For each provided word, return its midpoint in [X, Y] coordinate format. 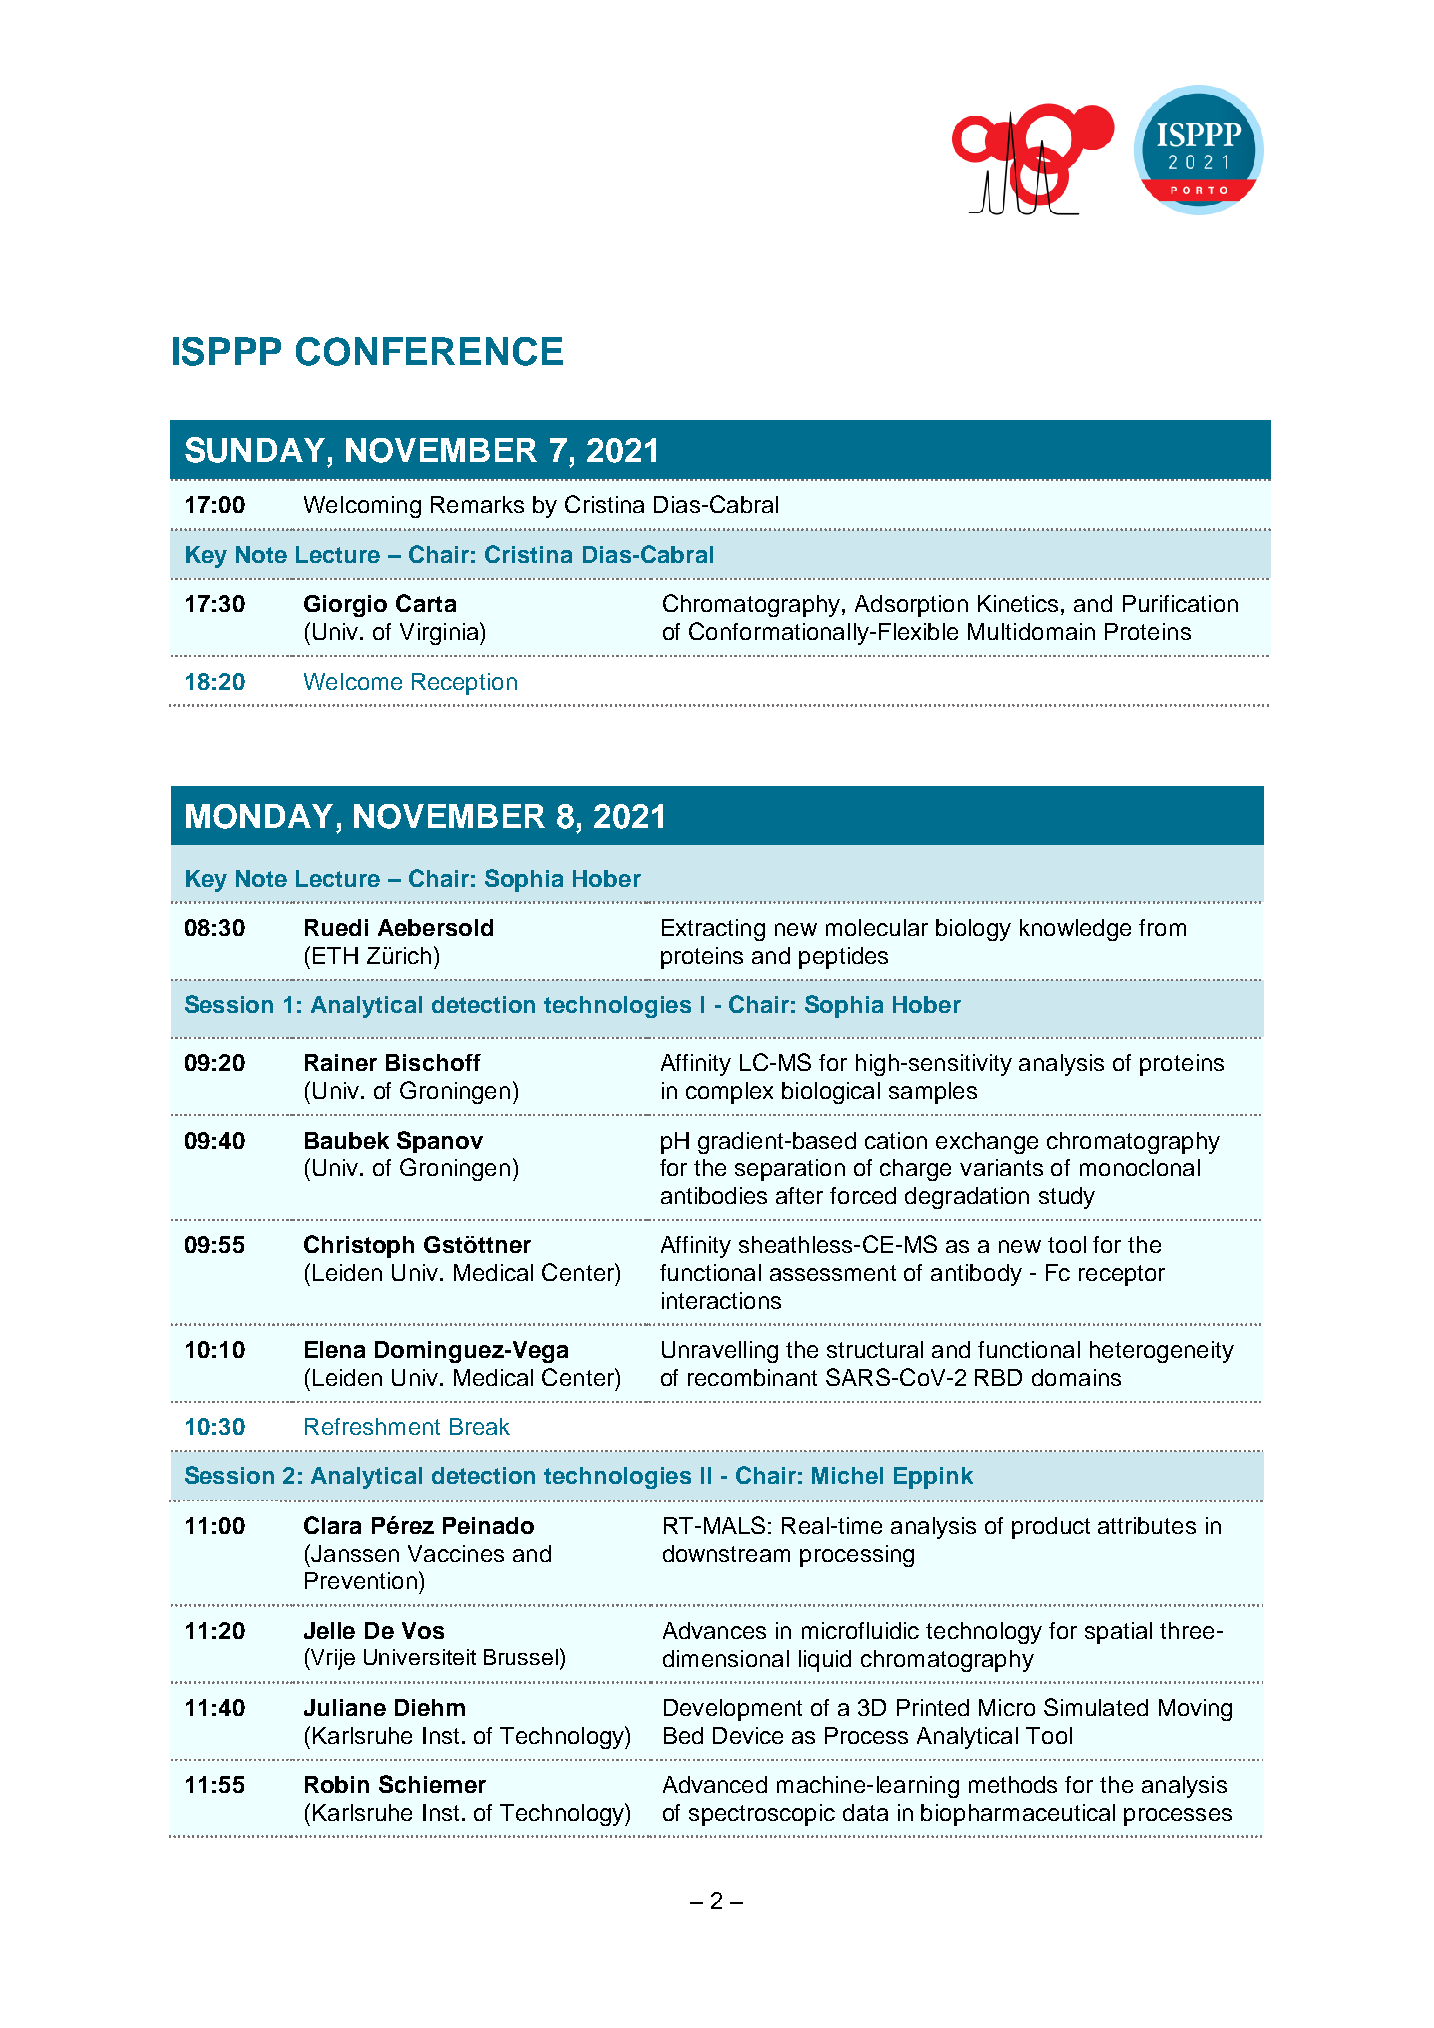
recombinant [752, 1377]
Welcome [353, 681]
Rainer [341, 1062]
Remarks [477, 504]
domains [1076, 1377]
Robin [337, 1784]
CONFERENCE [429, 351]
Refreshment [372, 1426]
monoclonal [1140, 1167]
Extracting [713, 930]
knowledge [1075, 930]
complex [729, 1093]
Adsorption [911, 606]
